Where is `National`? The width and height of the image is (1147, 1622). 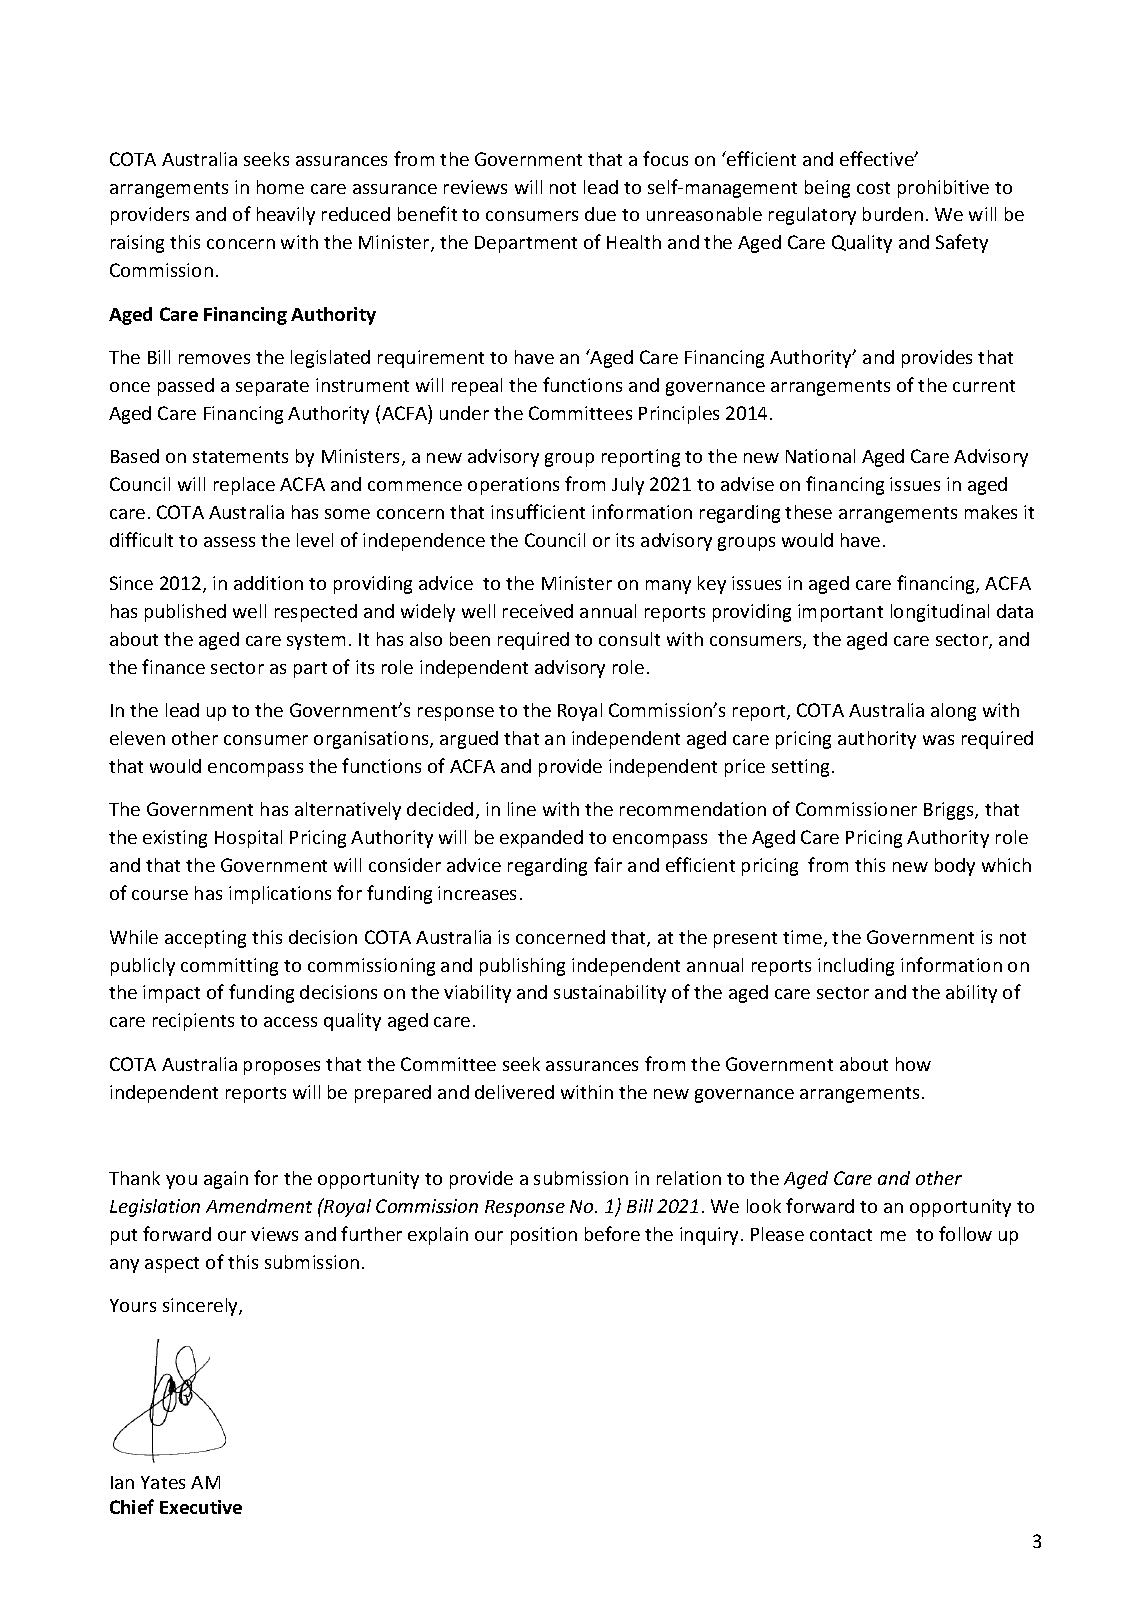 National is located at coordinates (820, 456).
